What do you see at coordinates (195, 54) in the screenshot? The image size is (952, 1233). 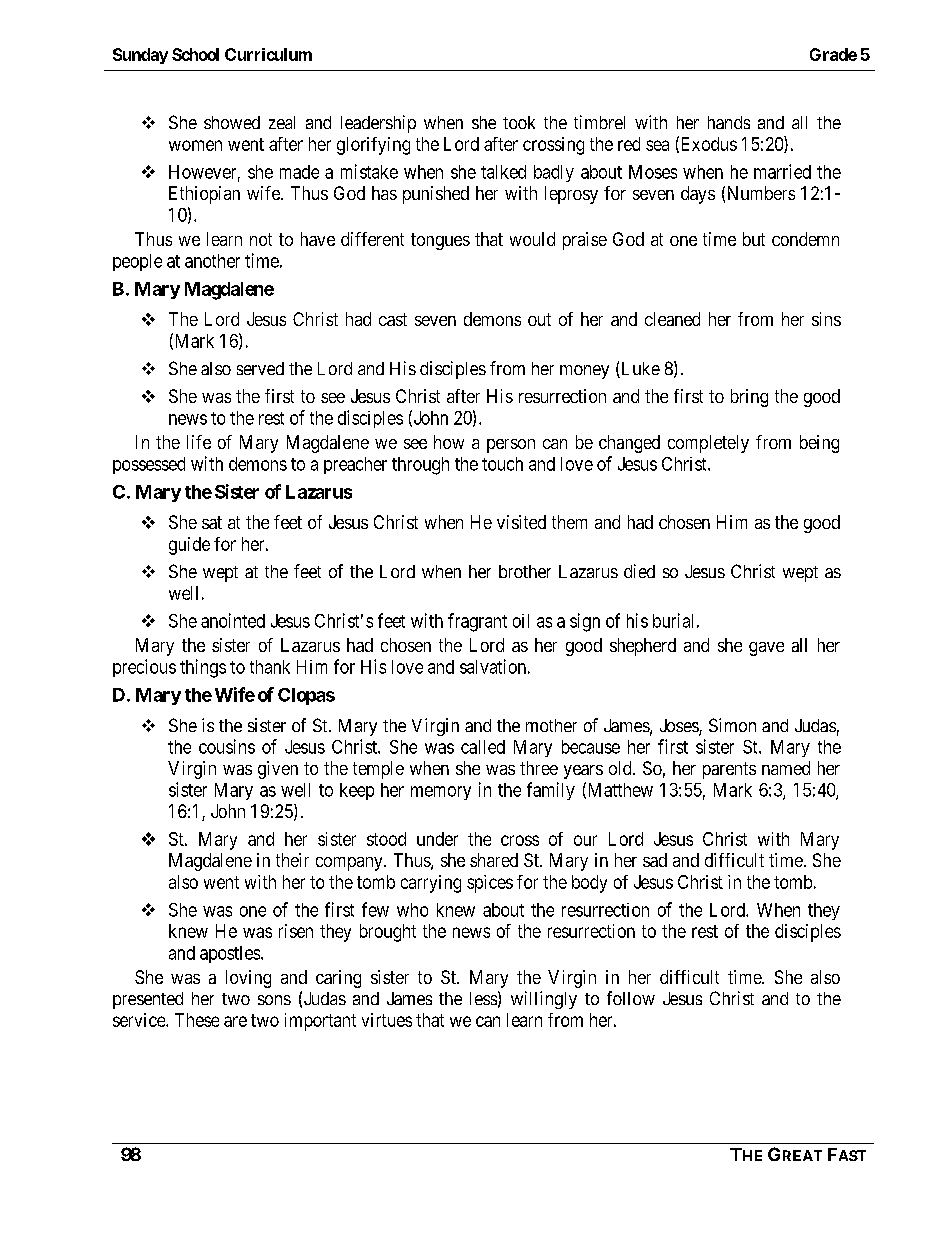 I see `School` at bounding box center [195, 54].
